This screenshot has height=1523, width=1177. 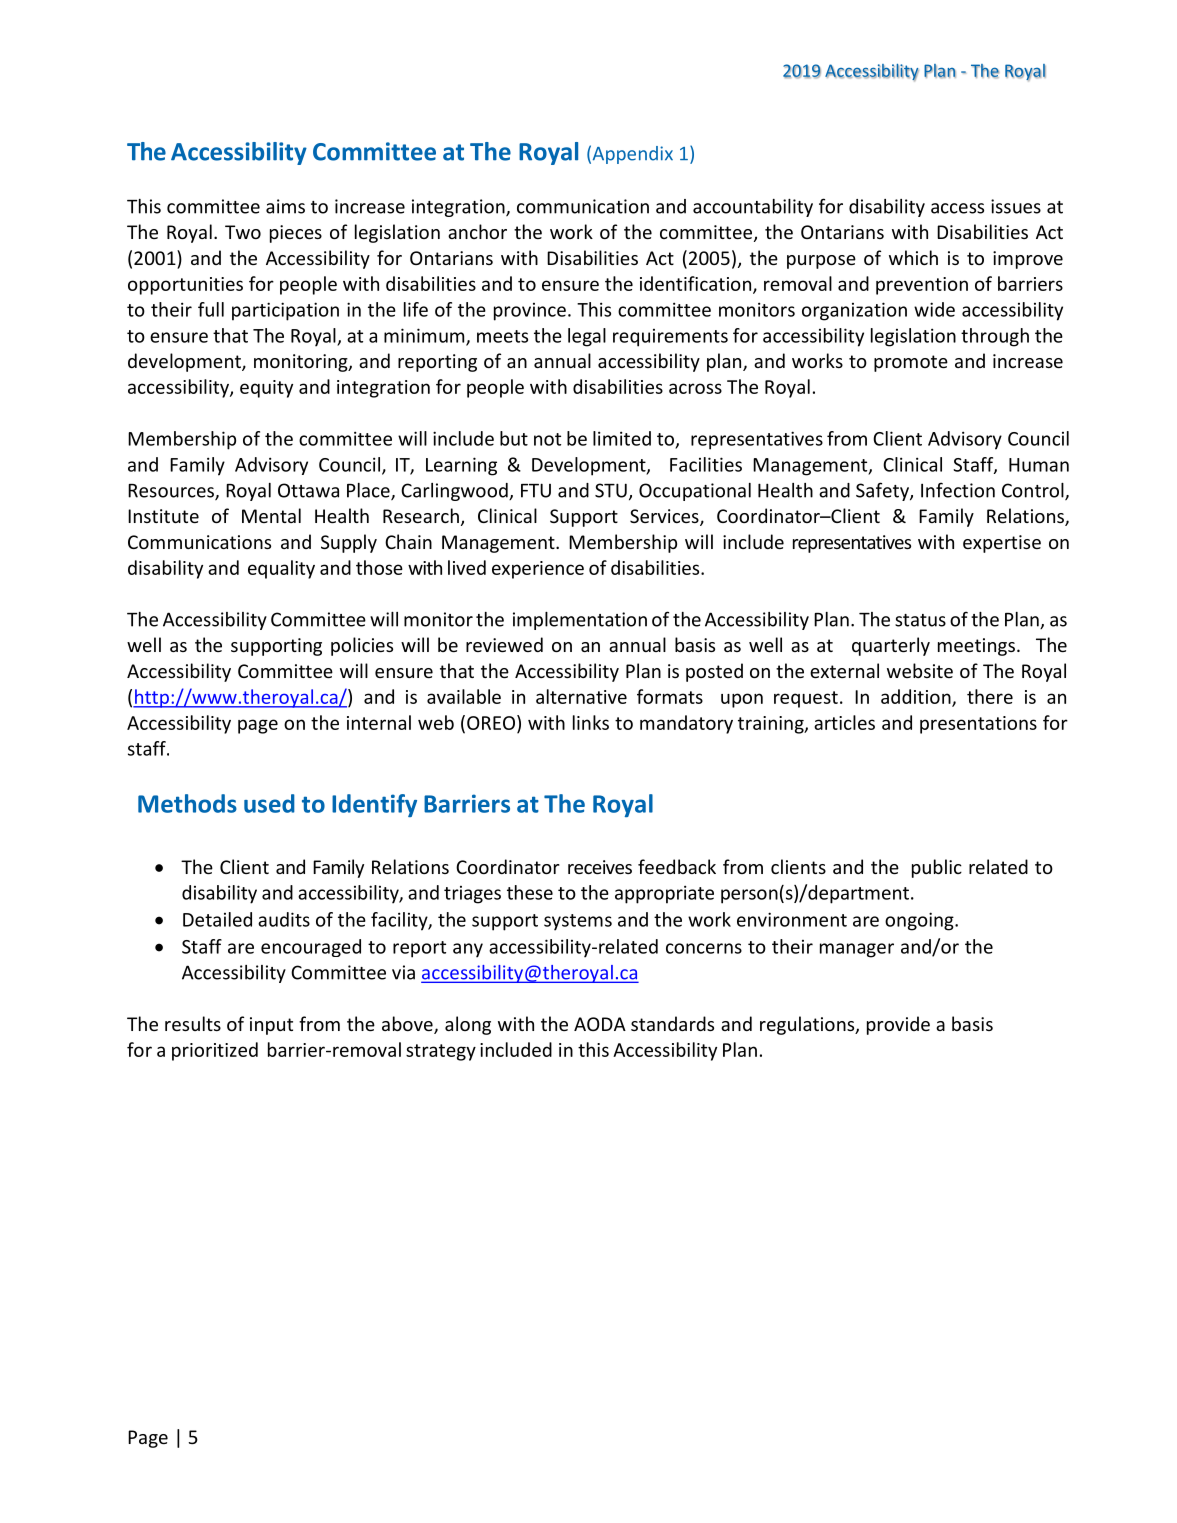 What do you see at coordinates (271, 1026) in the screenshot?
I see `input` at bounding box center [271, 1026].
